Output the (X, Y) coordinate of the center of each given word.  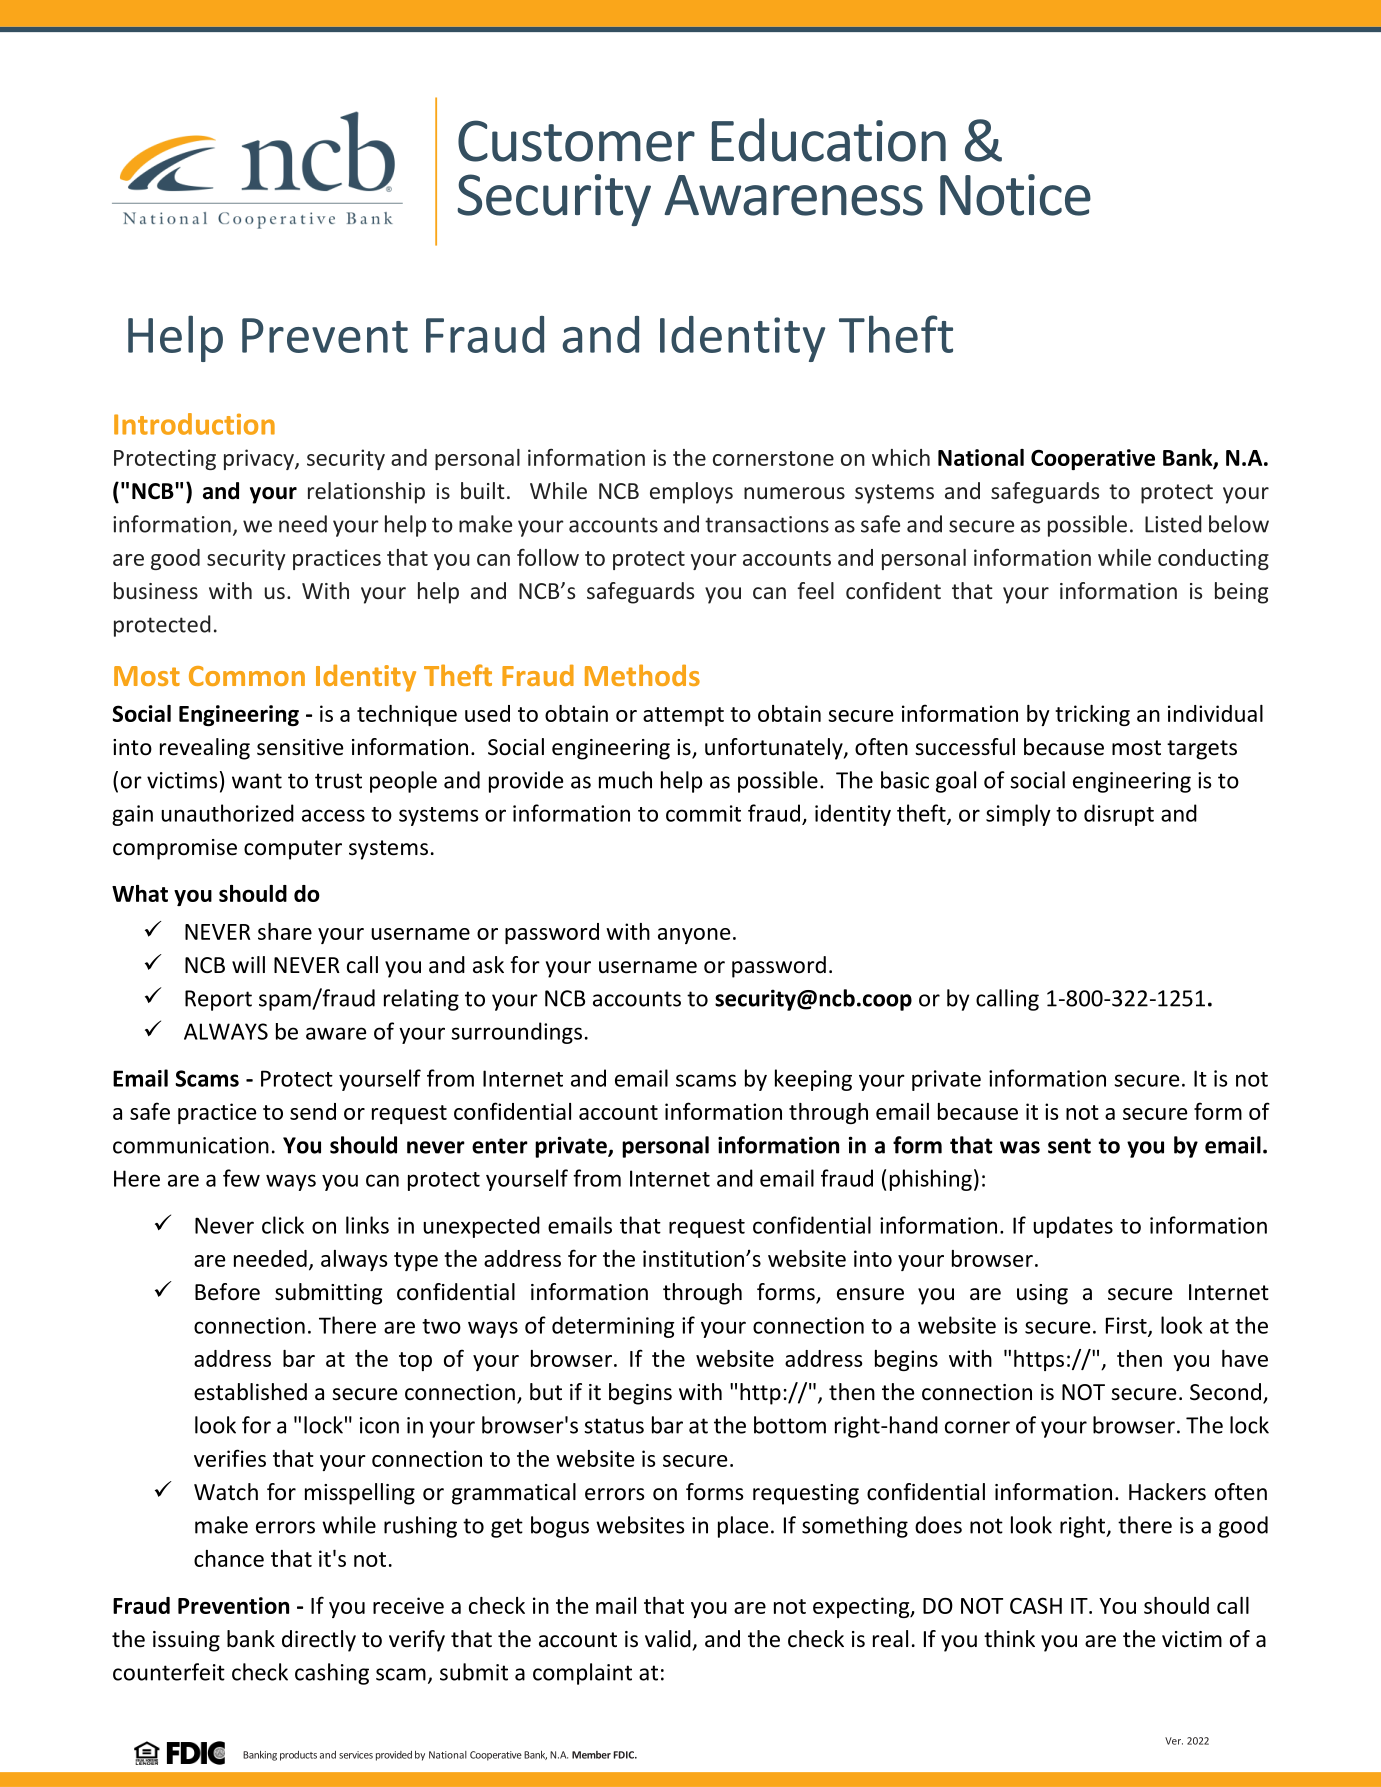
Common (247, 676)
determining (613, 1327)
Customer (576, 141)
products (298, 1756)
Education (829, 140)
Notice (1015, 195)
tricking (1092, 715)
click (283, 1225)
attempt (683, 716)
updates (1073, 1227)
